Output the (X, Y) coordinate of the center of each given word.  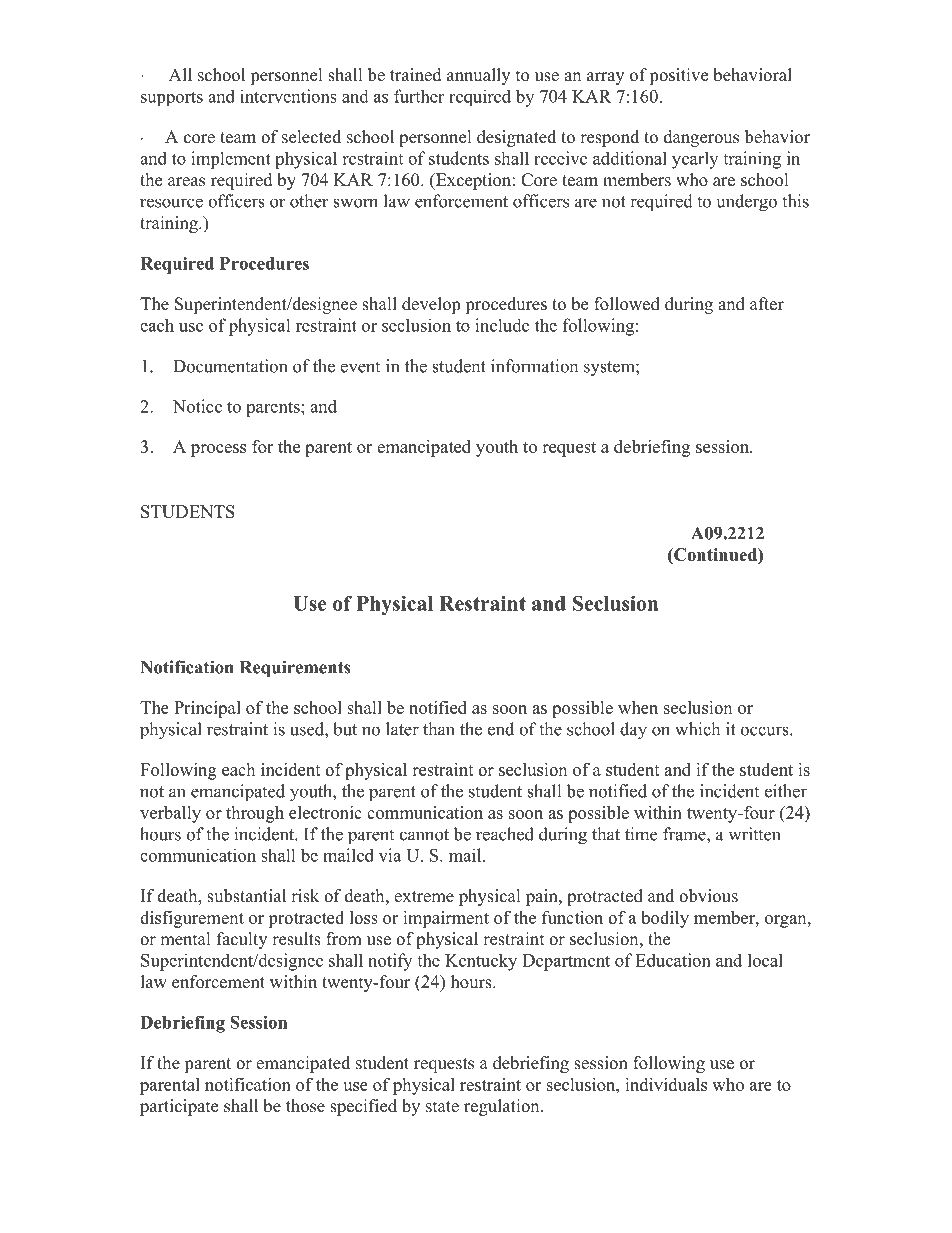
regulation (503, 1107)
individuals (666, 1084)
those (305, 1106)
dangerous (701, 138)
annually (478, 76)
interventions (288, 96)
